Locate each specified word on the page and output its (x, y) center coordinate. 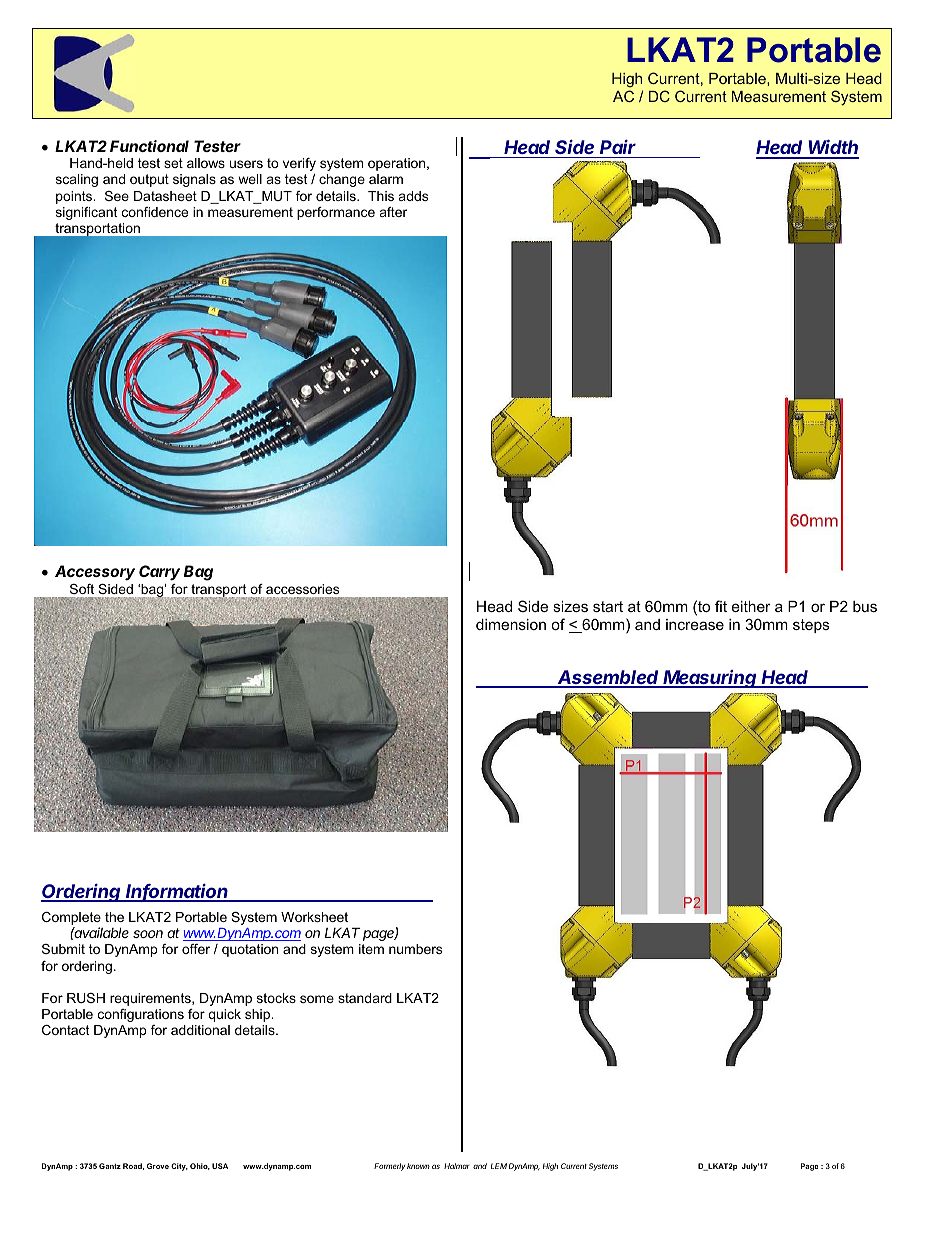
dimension (511, 624)
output (149, 180)
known (418, 1166)
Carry (159, 573)
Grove (158, 1166)
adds (413, 196)
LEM (499, 1166)
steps (811, 626)
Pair (618, 147)
